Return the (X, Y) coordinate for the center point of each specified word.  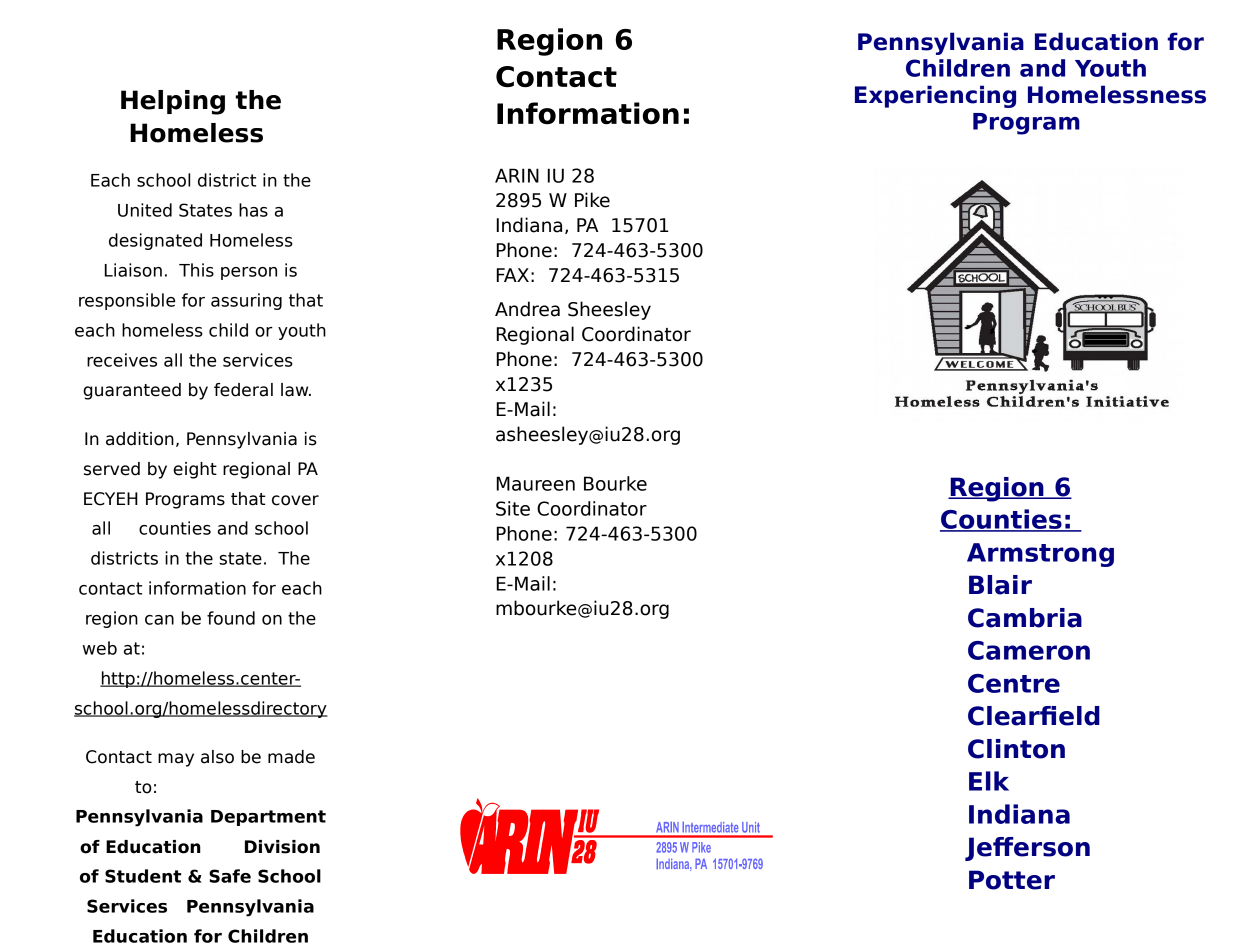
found (231, 618)
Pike (592, 200)
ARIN (517, 175)
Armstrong (1040, 555)
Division (282, 847)
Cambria (1025, 618)
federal (243, 390)
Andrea (527, 309)
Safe (230, 876)
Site (513, 508)
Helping (173, 102)
